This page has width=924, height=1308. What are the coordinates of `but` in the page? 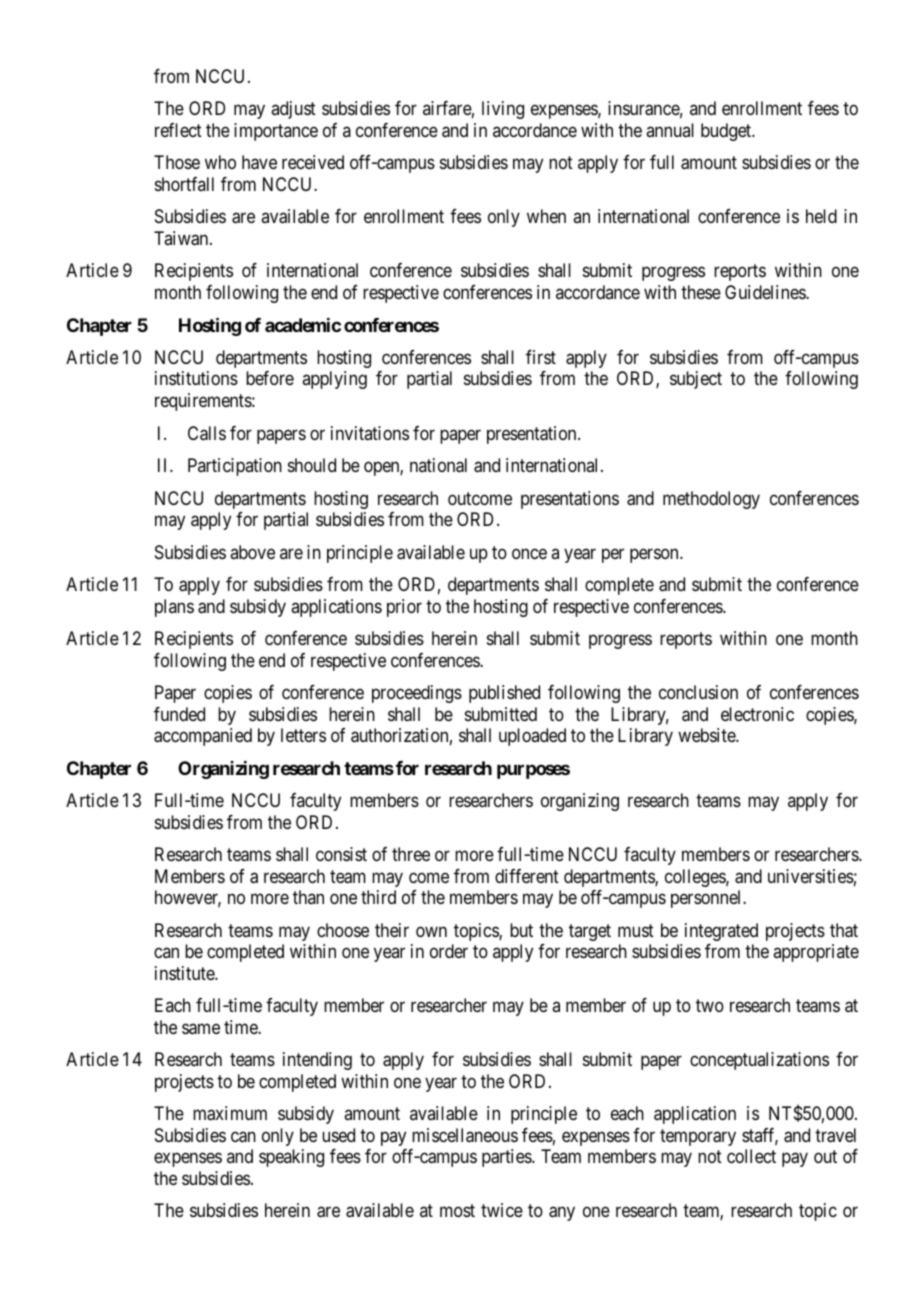 It's located at (521, 930).
